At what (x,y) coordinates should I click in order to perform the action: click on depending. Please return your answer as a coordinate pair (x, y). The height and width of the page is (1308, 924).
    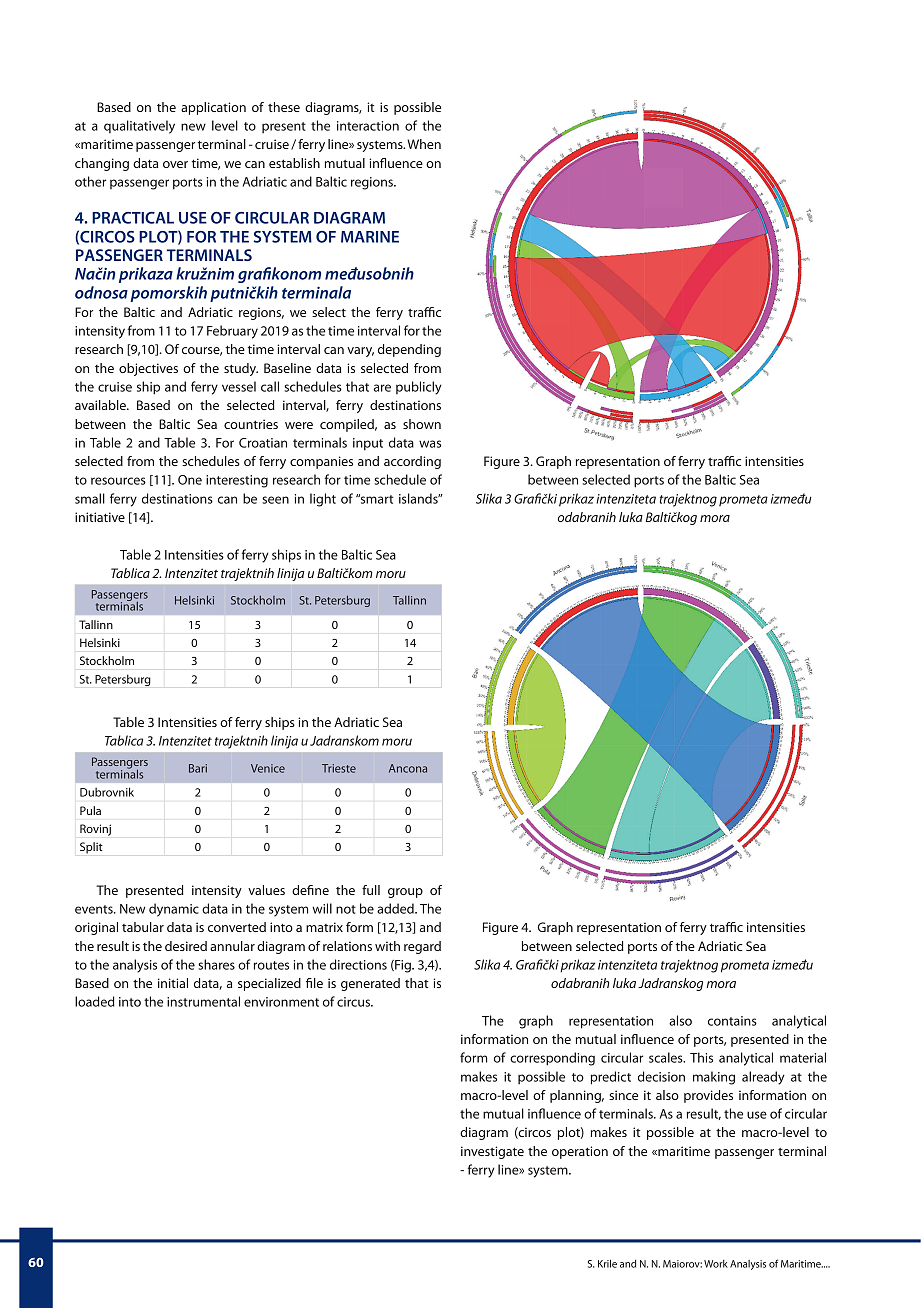
    Looking at the image, I should click on (409, 350).
